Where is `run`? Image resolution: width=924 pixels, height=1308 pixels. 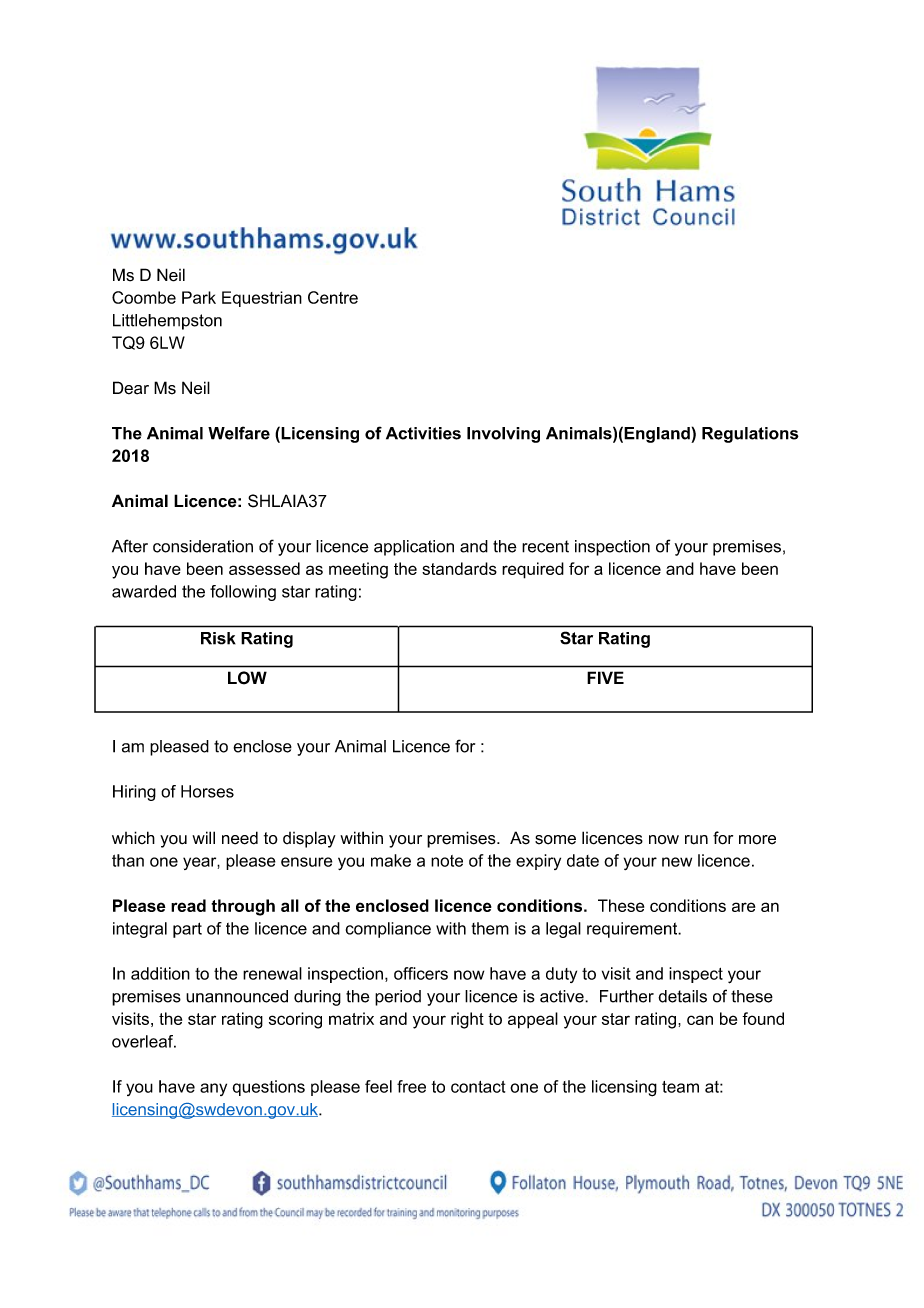 run is located at coordinates (696, 840).
